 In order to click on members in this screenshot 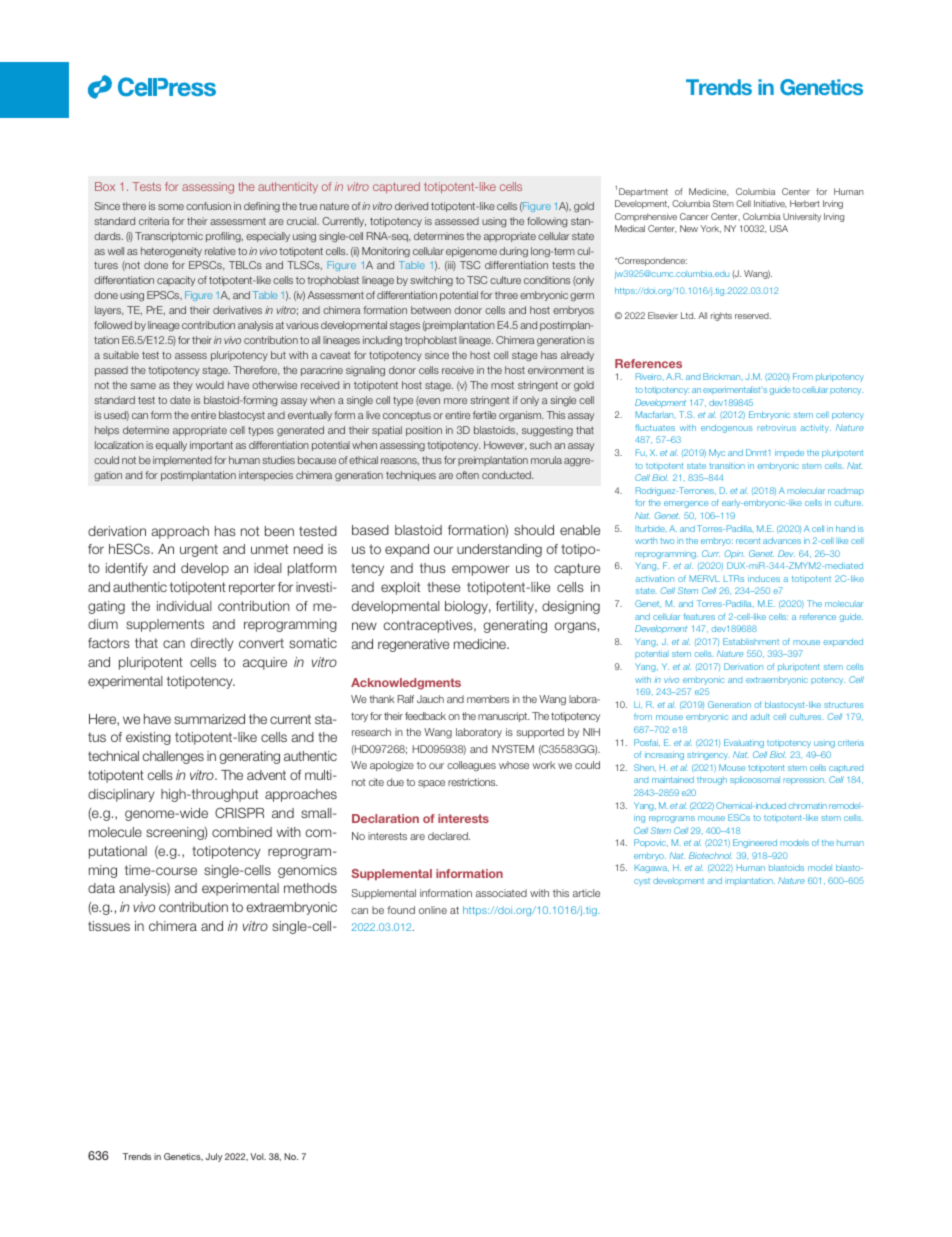, I will do `click(488, 699)`.
